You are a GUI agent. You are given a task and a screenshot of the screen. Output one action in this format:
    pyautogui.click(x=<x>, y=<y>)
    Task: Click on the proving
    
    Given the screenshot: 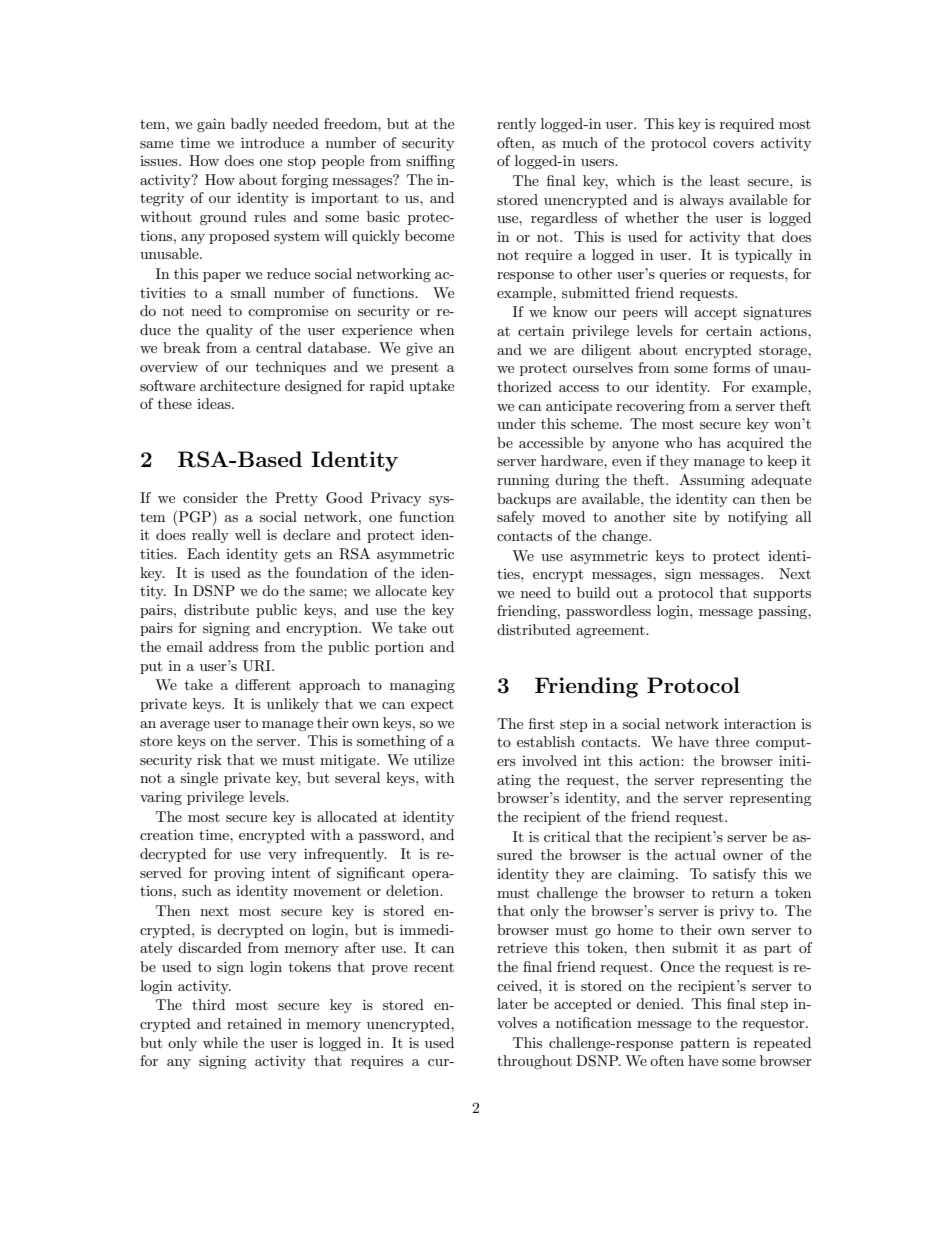 What is the action you would take?
    pyautogui.click(x=239, y=874)
